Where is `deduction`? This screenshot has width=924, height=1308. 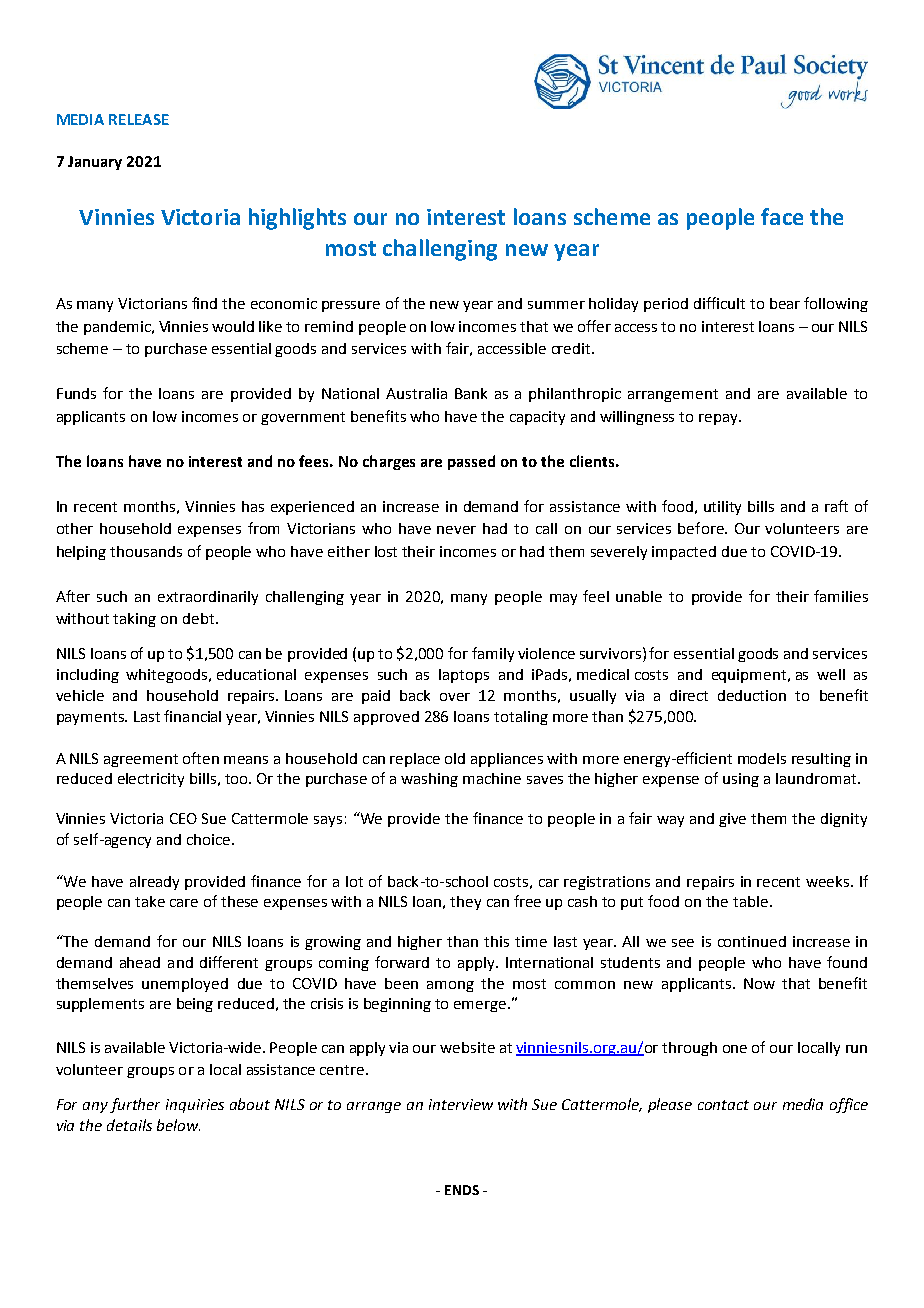
deduction is located at coordinates (752, 695).
